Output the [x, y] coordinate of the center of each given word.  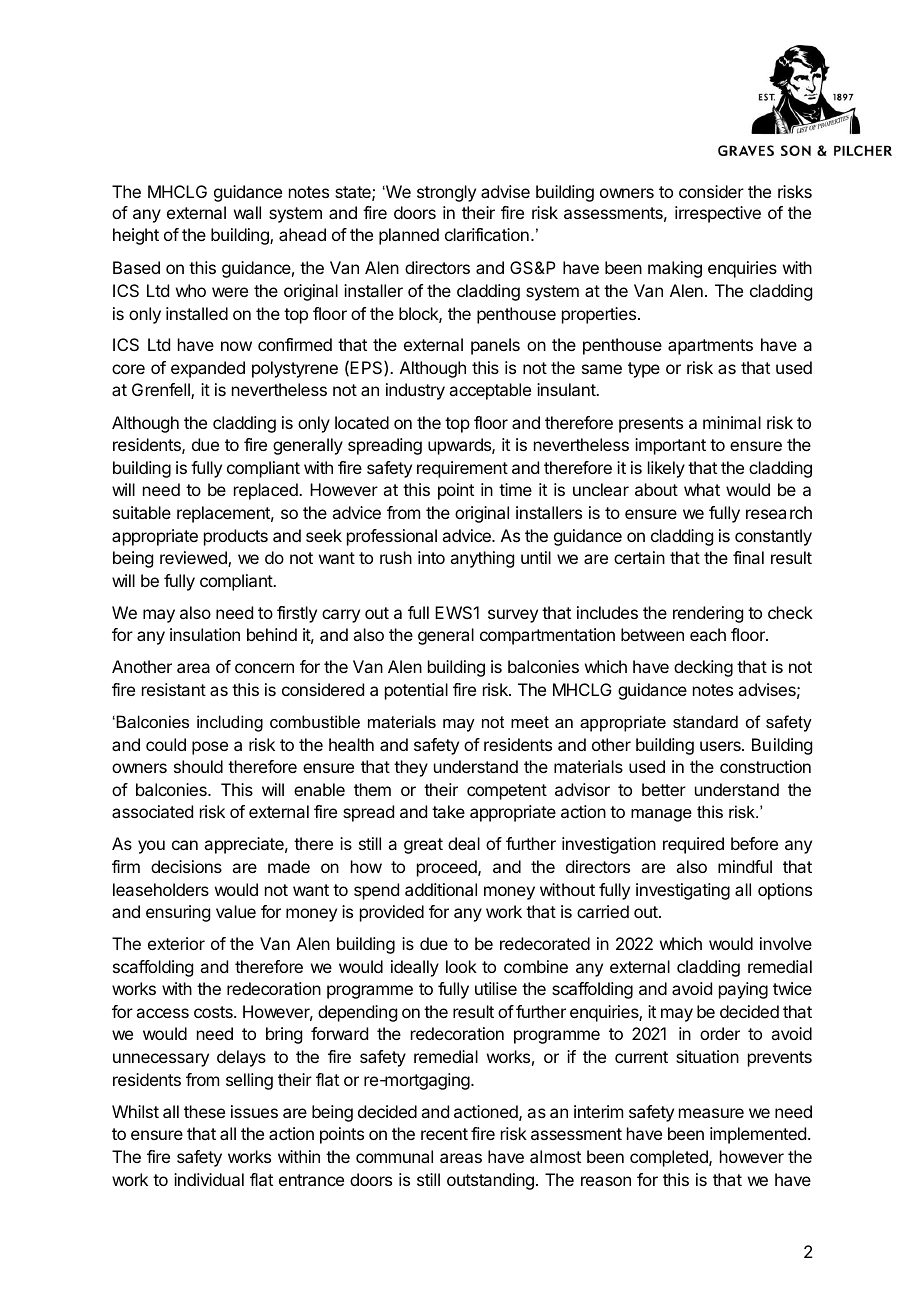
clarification [487, 234]
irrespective [718, 214]
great [423, 846]
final [748, 557]
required [693, 845]
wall [247, 212]
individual [209, 1179]
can [185, 845]
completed [670, 1158]
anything [482, 559]
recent [444, 1134]
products [236, 537]
